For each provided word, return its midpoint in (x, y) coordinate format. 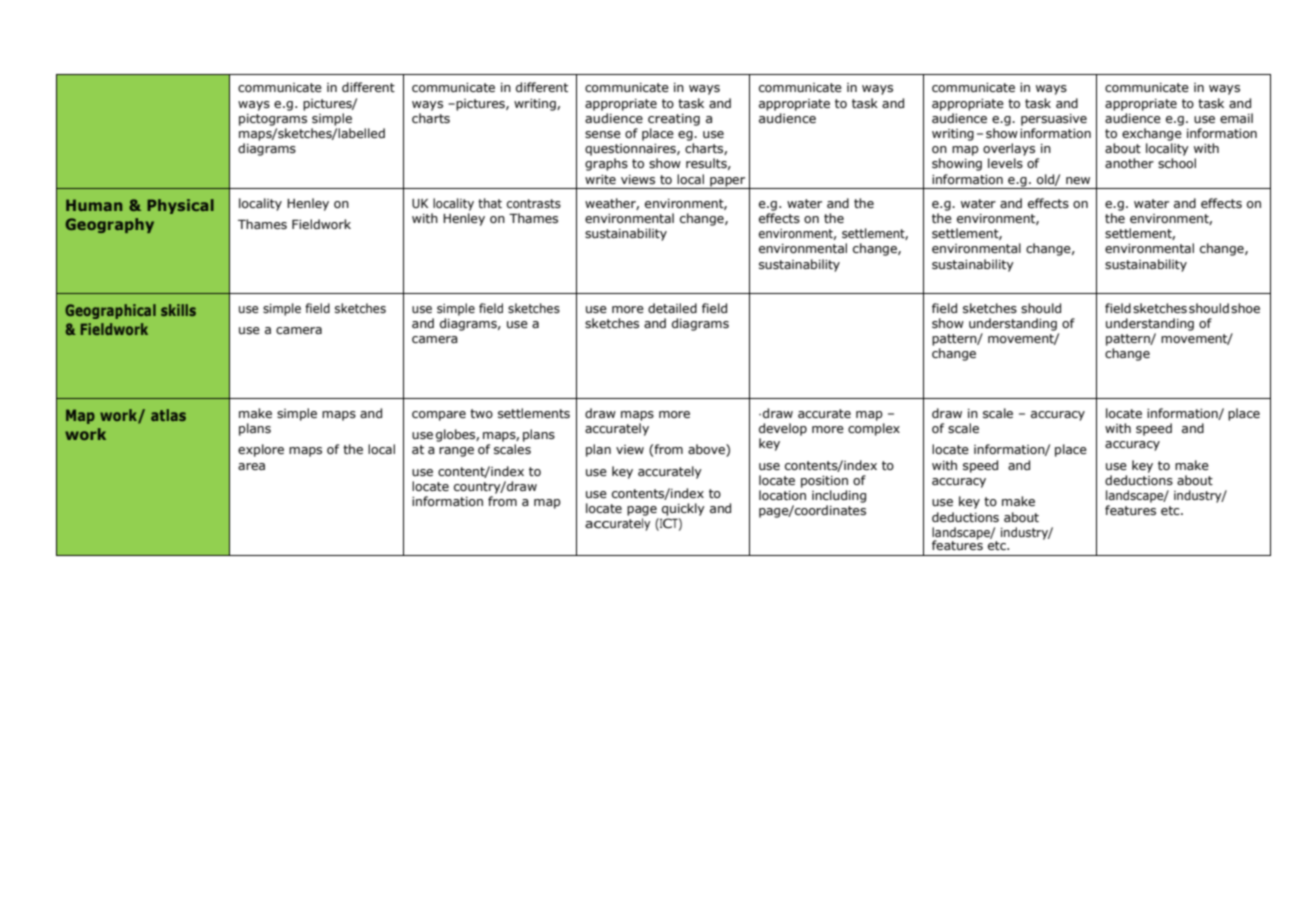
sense (603, 134)
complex (874, 429)
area (251, 466)
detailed (672, 308)
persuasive (1054, 120)
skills (178, 310)
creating (674, 120)
